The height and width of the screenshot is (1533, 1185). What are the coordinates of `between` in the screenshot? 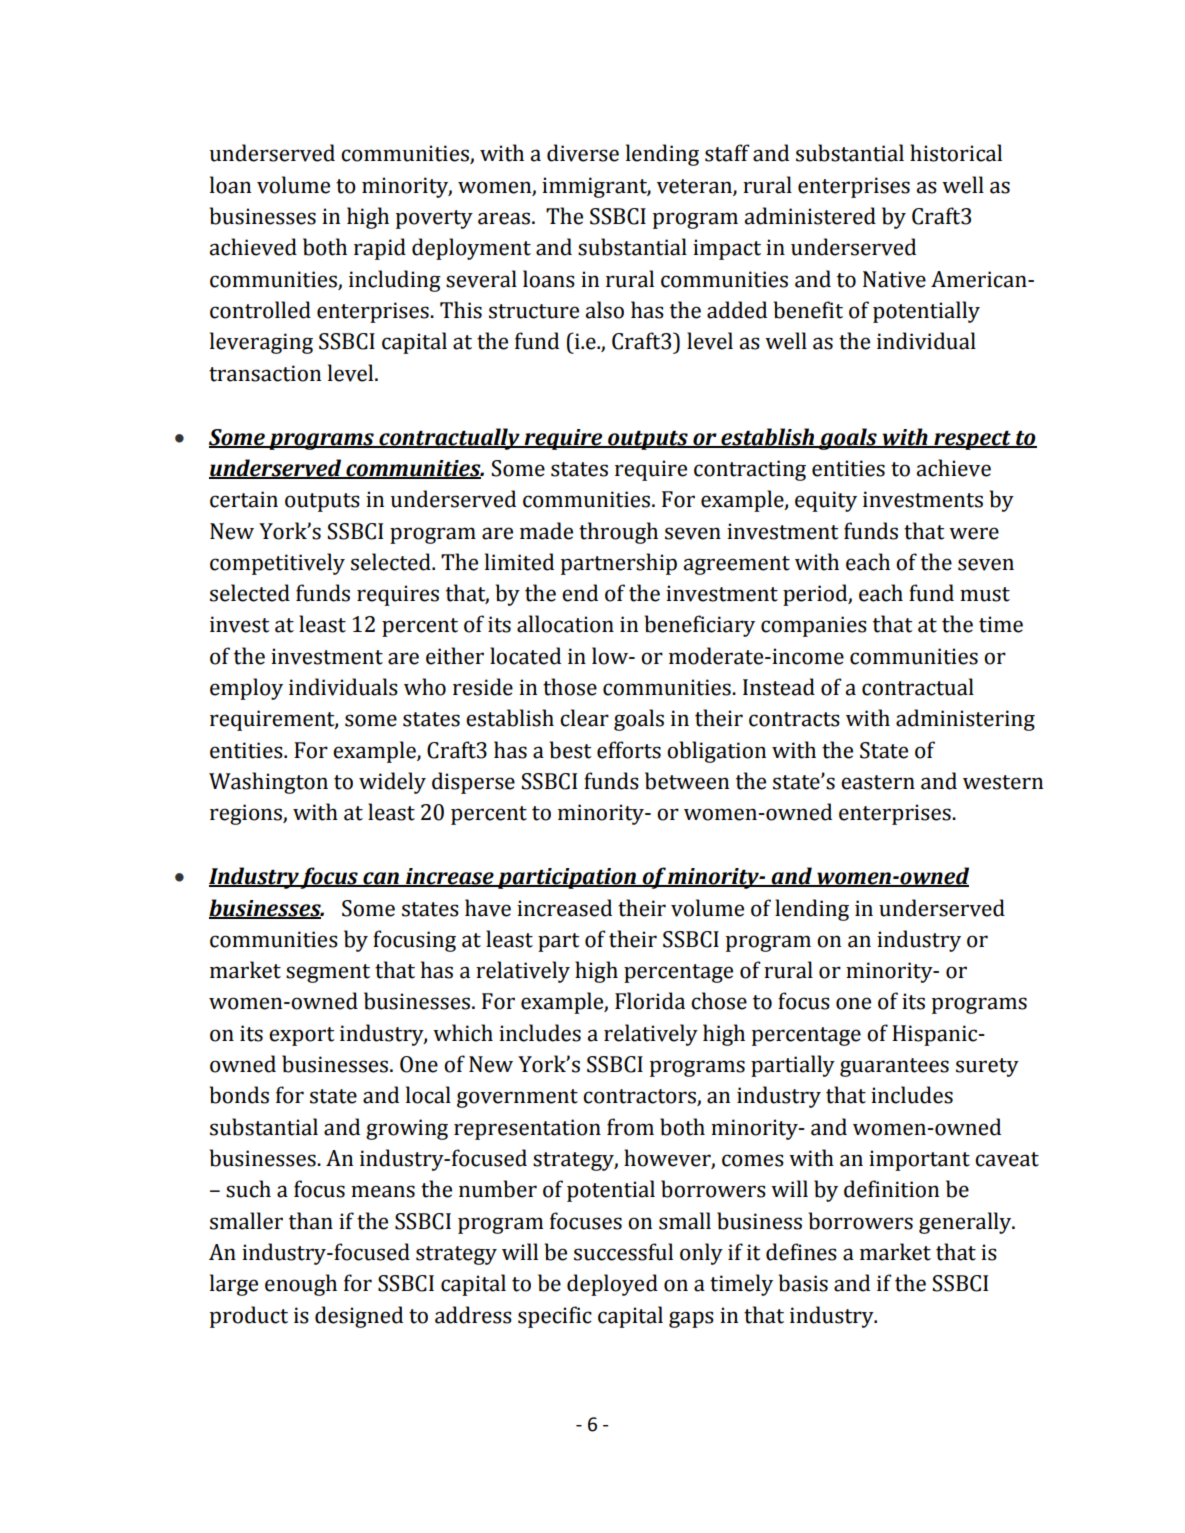 It's located at (687, 781).
